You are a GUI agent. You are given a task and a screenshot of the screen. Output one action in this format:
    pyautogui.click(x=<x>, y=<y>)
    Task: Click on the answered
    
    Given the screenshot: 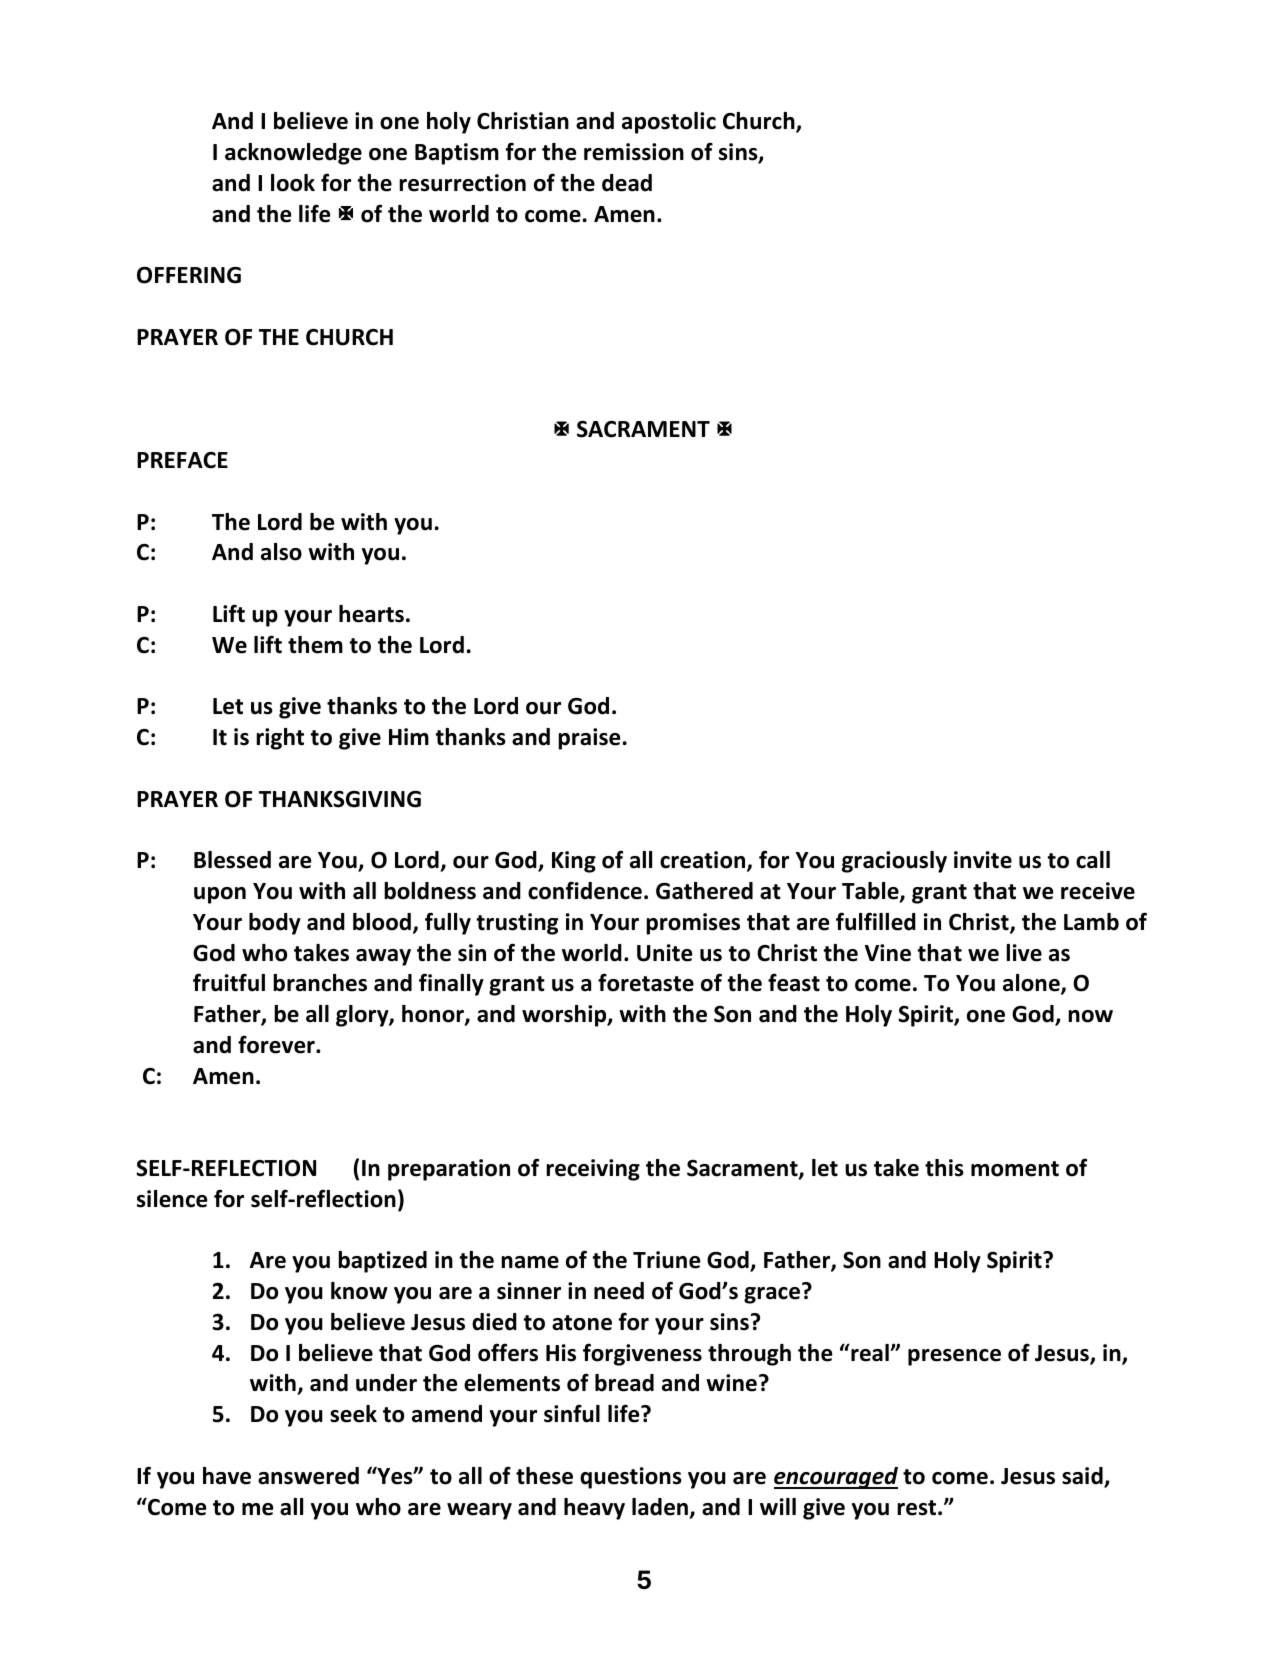 What is the action you would take?
    pyautogui.click(x=308, y=1476)
